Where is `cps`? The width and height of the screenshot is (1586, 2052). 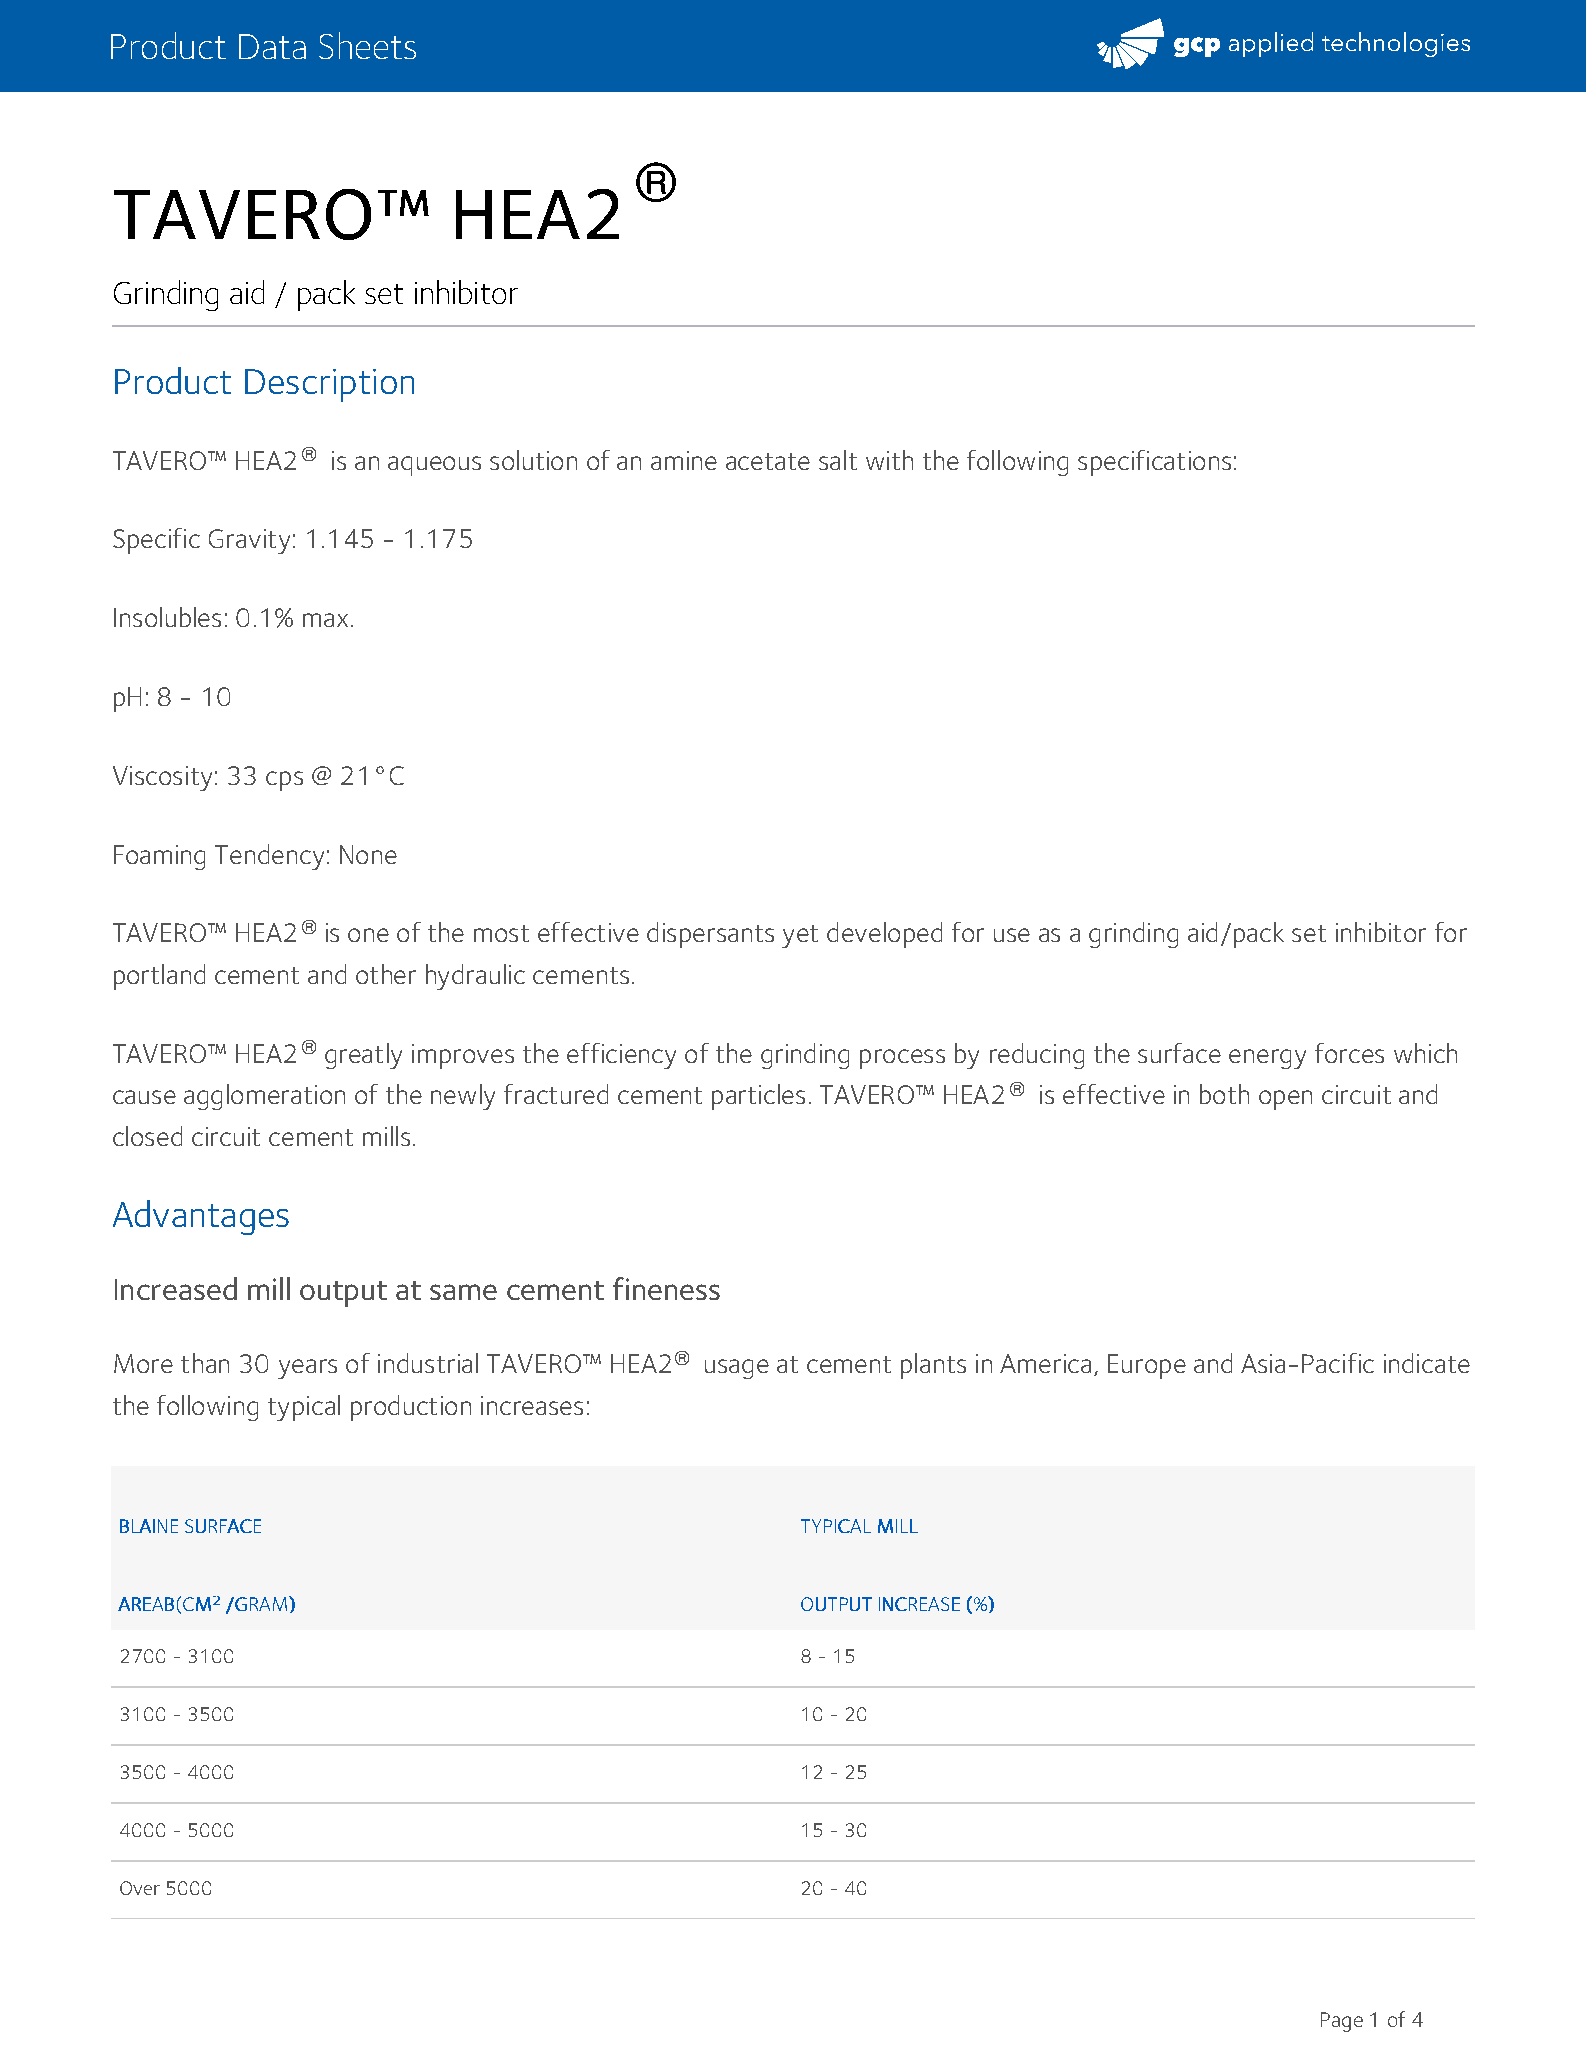
cps is located at coordinates (284, 781).
